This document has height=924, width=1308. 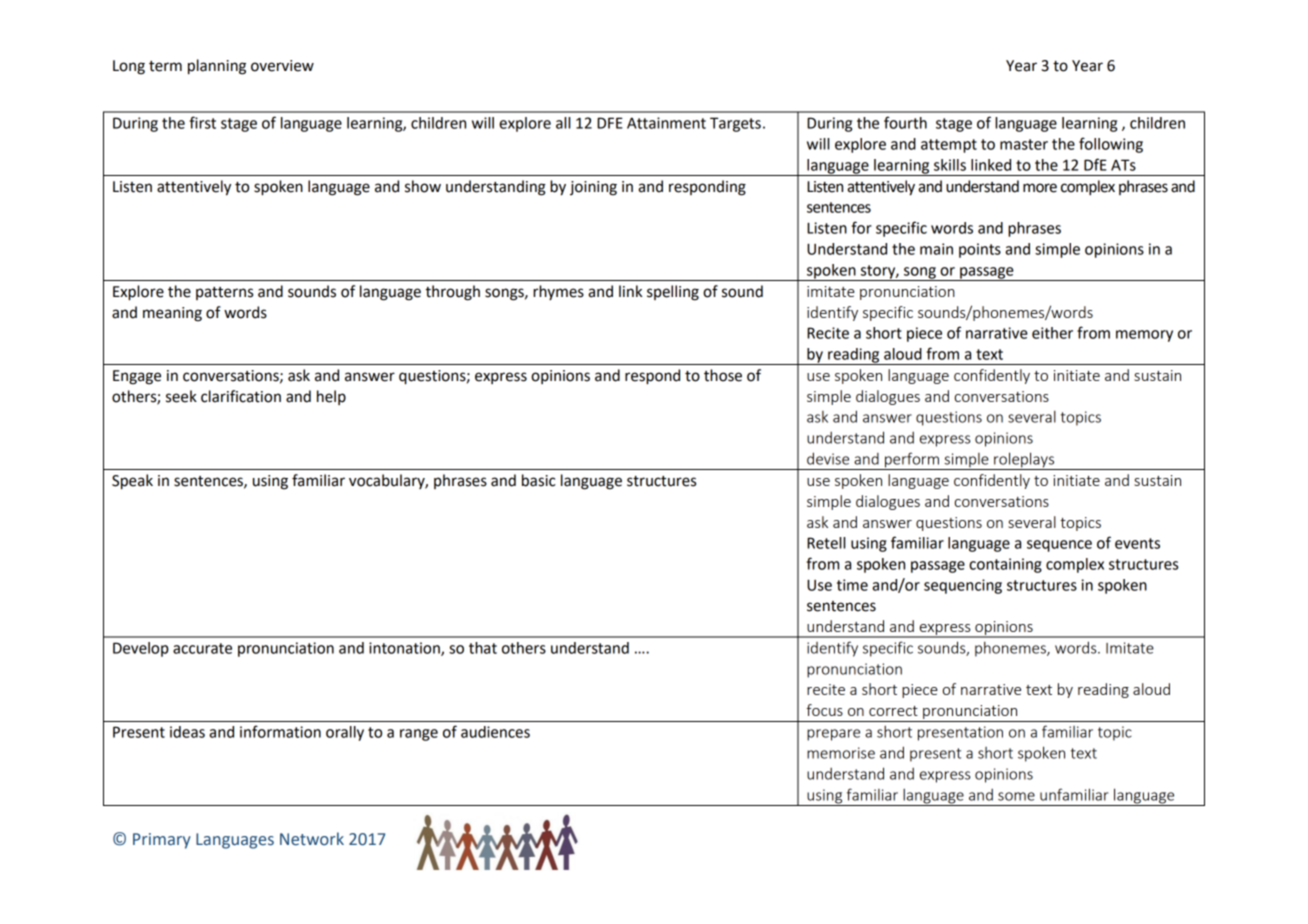 I want to click on Network, so click(x=312, y=839).
